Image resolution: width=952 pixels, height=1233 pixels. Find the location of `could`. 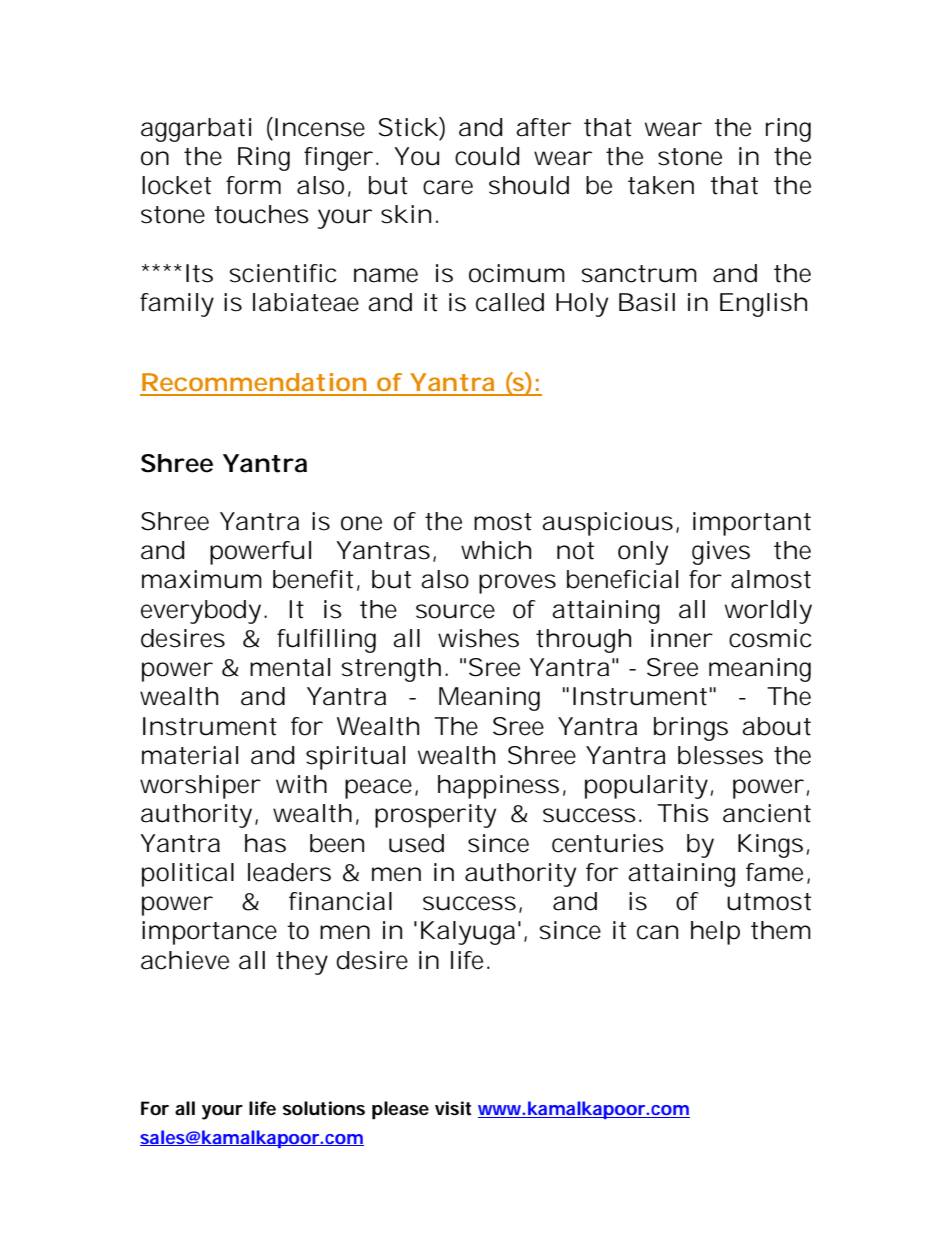

could is located at coordinates (487, 156).
